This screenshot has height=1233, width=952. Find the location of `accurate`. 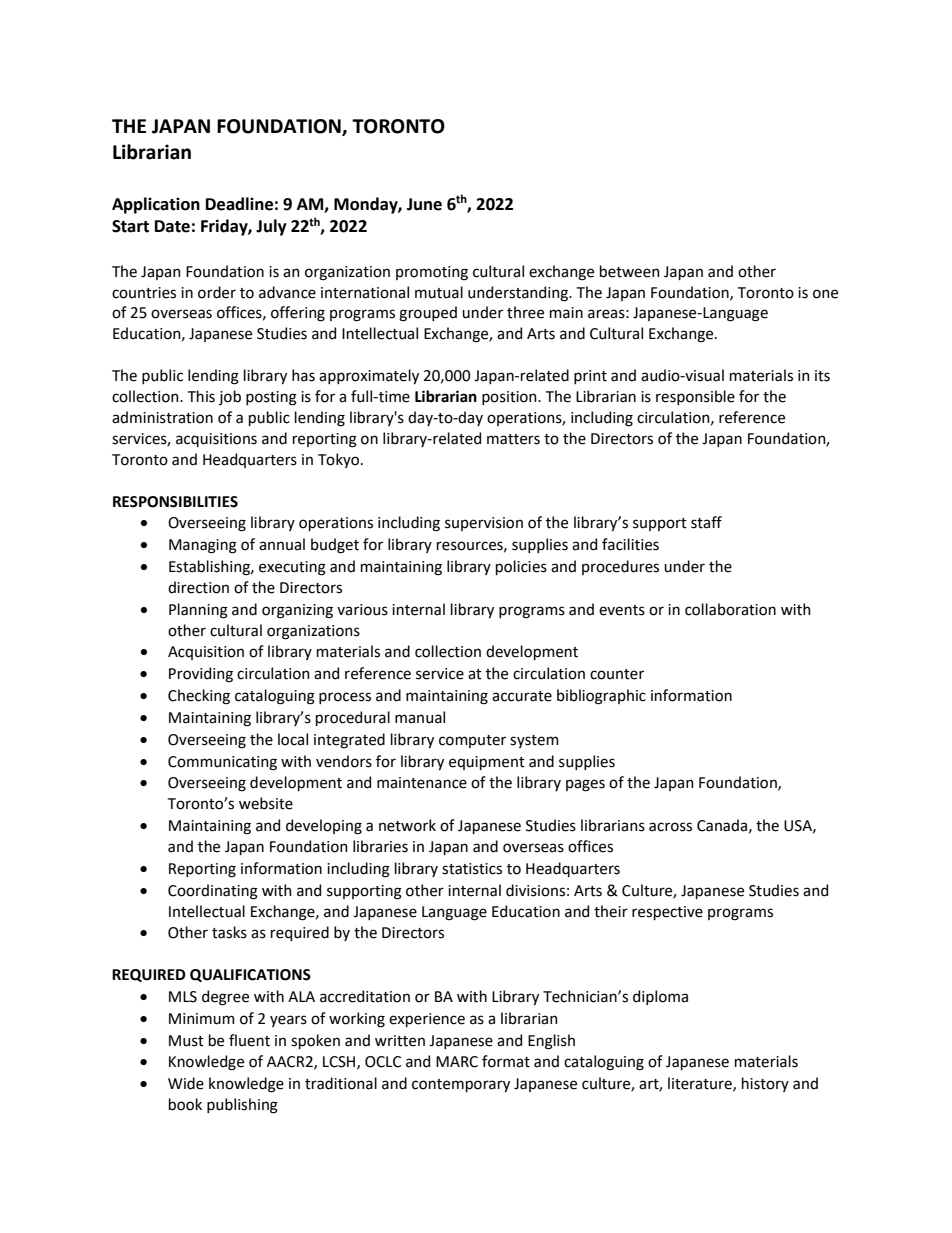

accurate is located at coordinates (522, 696).
